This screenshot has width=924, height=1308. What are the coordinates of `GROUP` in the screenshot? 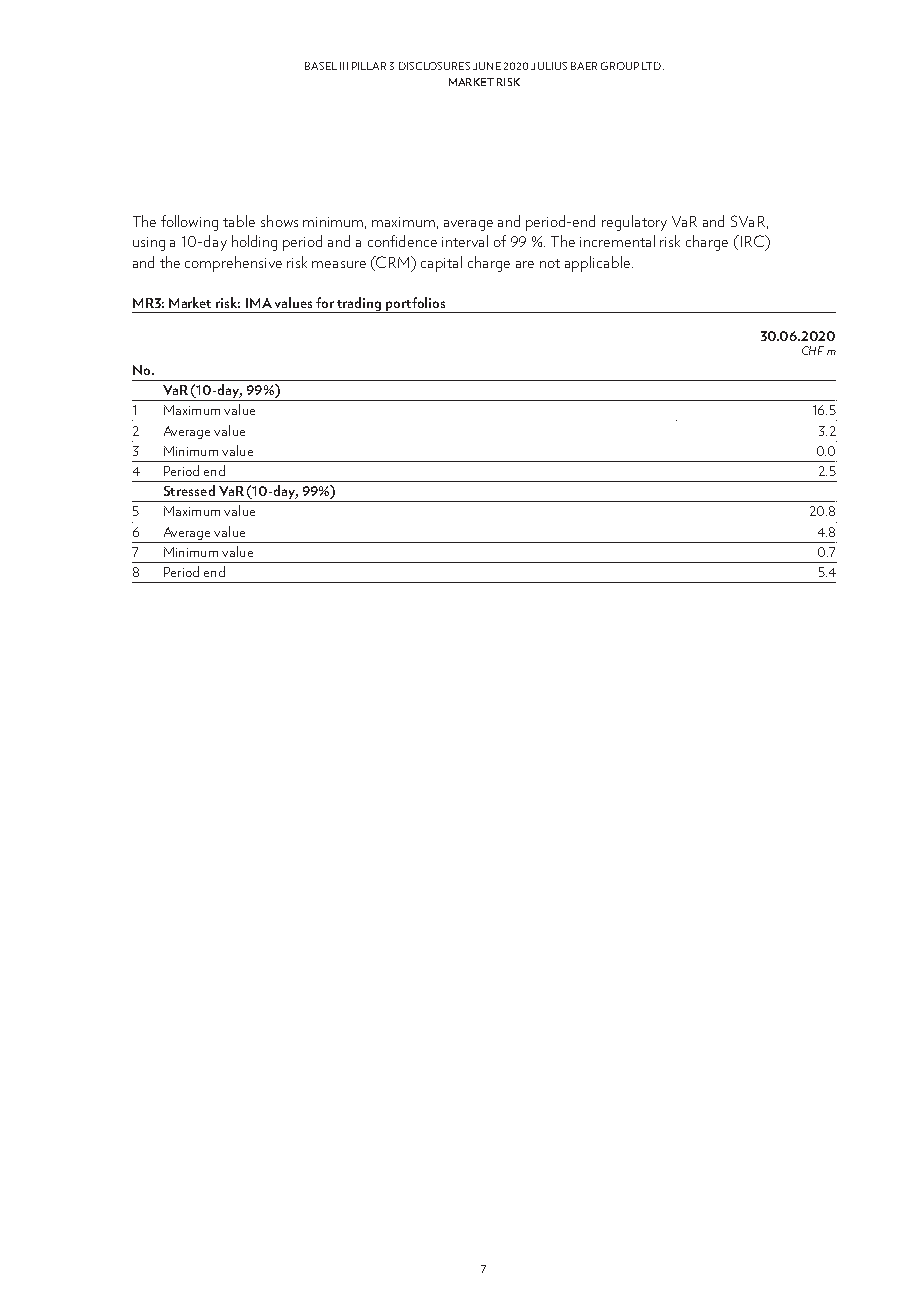 It's located at (620, 66).
